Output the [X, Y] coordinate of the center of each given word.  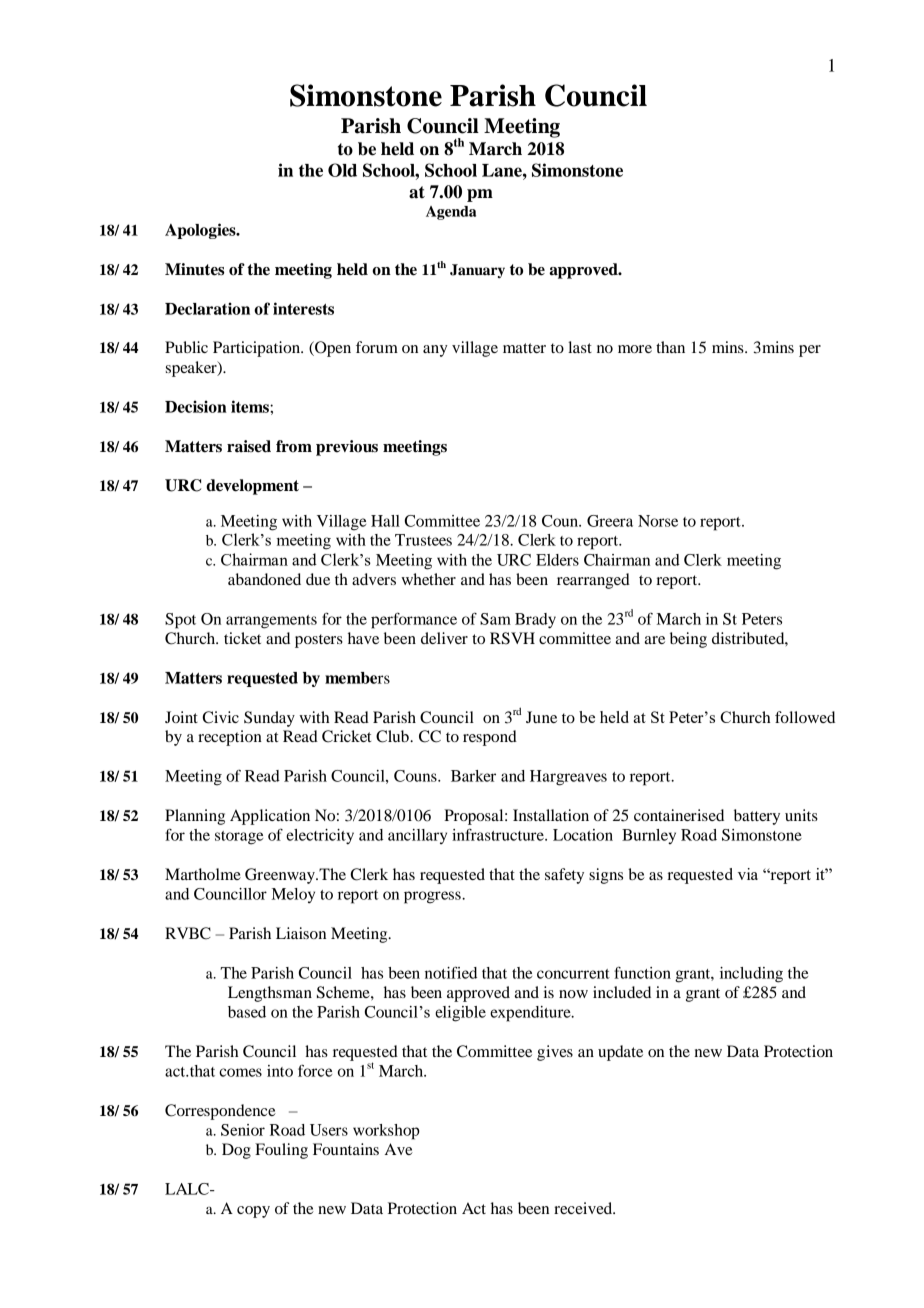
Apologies [201, 231]
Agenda [451, 213]
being [688, 640]
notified [451, 972]
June [541, 717]
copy [253, 1212]
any [435, 351]
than [670, 347]
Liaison [301, 933]
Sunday [269, 719]
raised [249, 446]
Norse [658, 521]
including [751, 975]
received [584, 1208]
